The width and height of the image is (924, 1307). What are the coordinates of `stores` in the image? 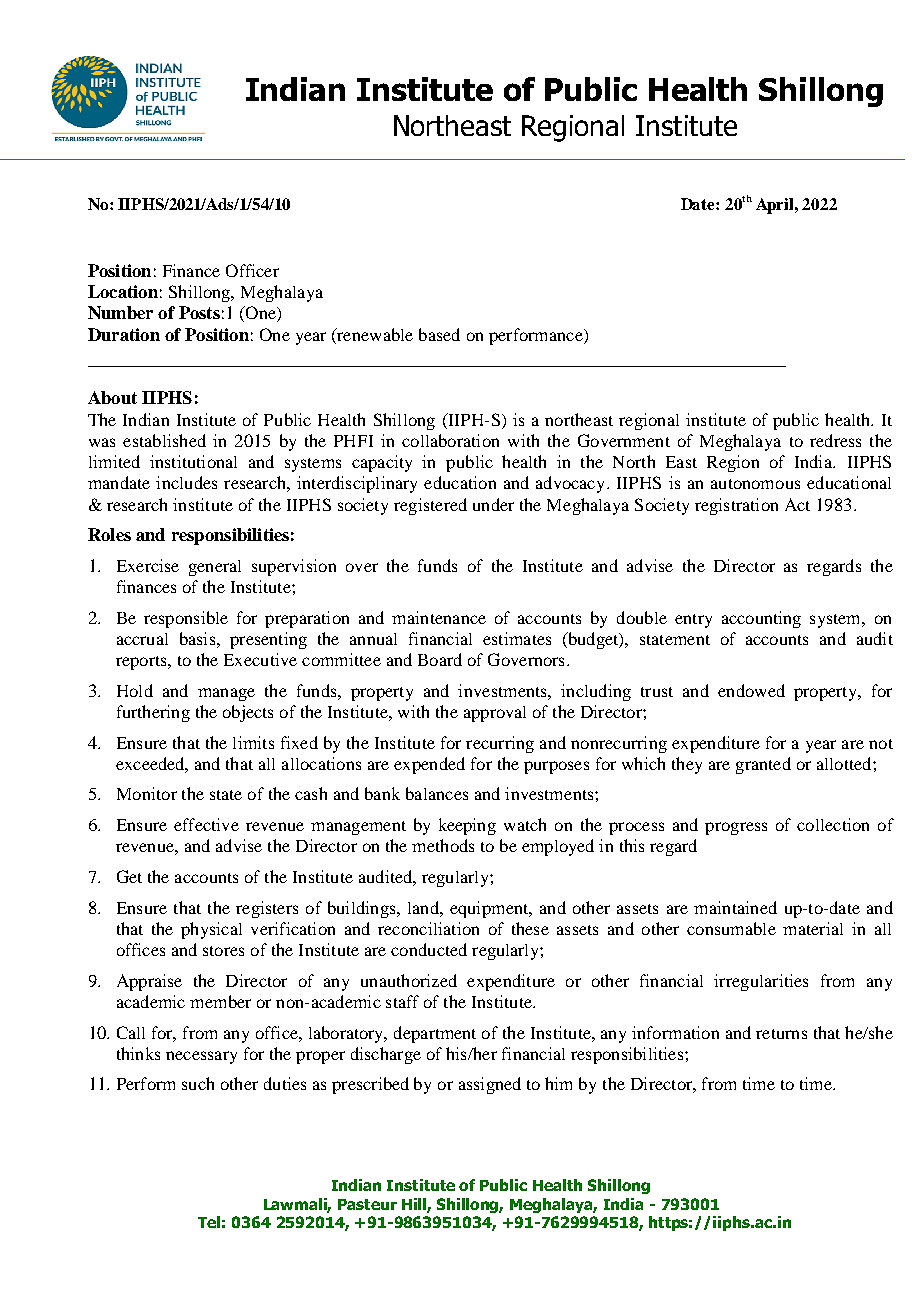 It's located at (223, 951).
